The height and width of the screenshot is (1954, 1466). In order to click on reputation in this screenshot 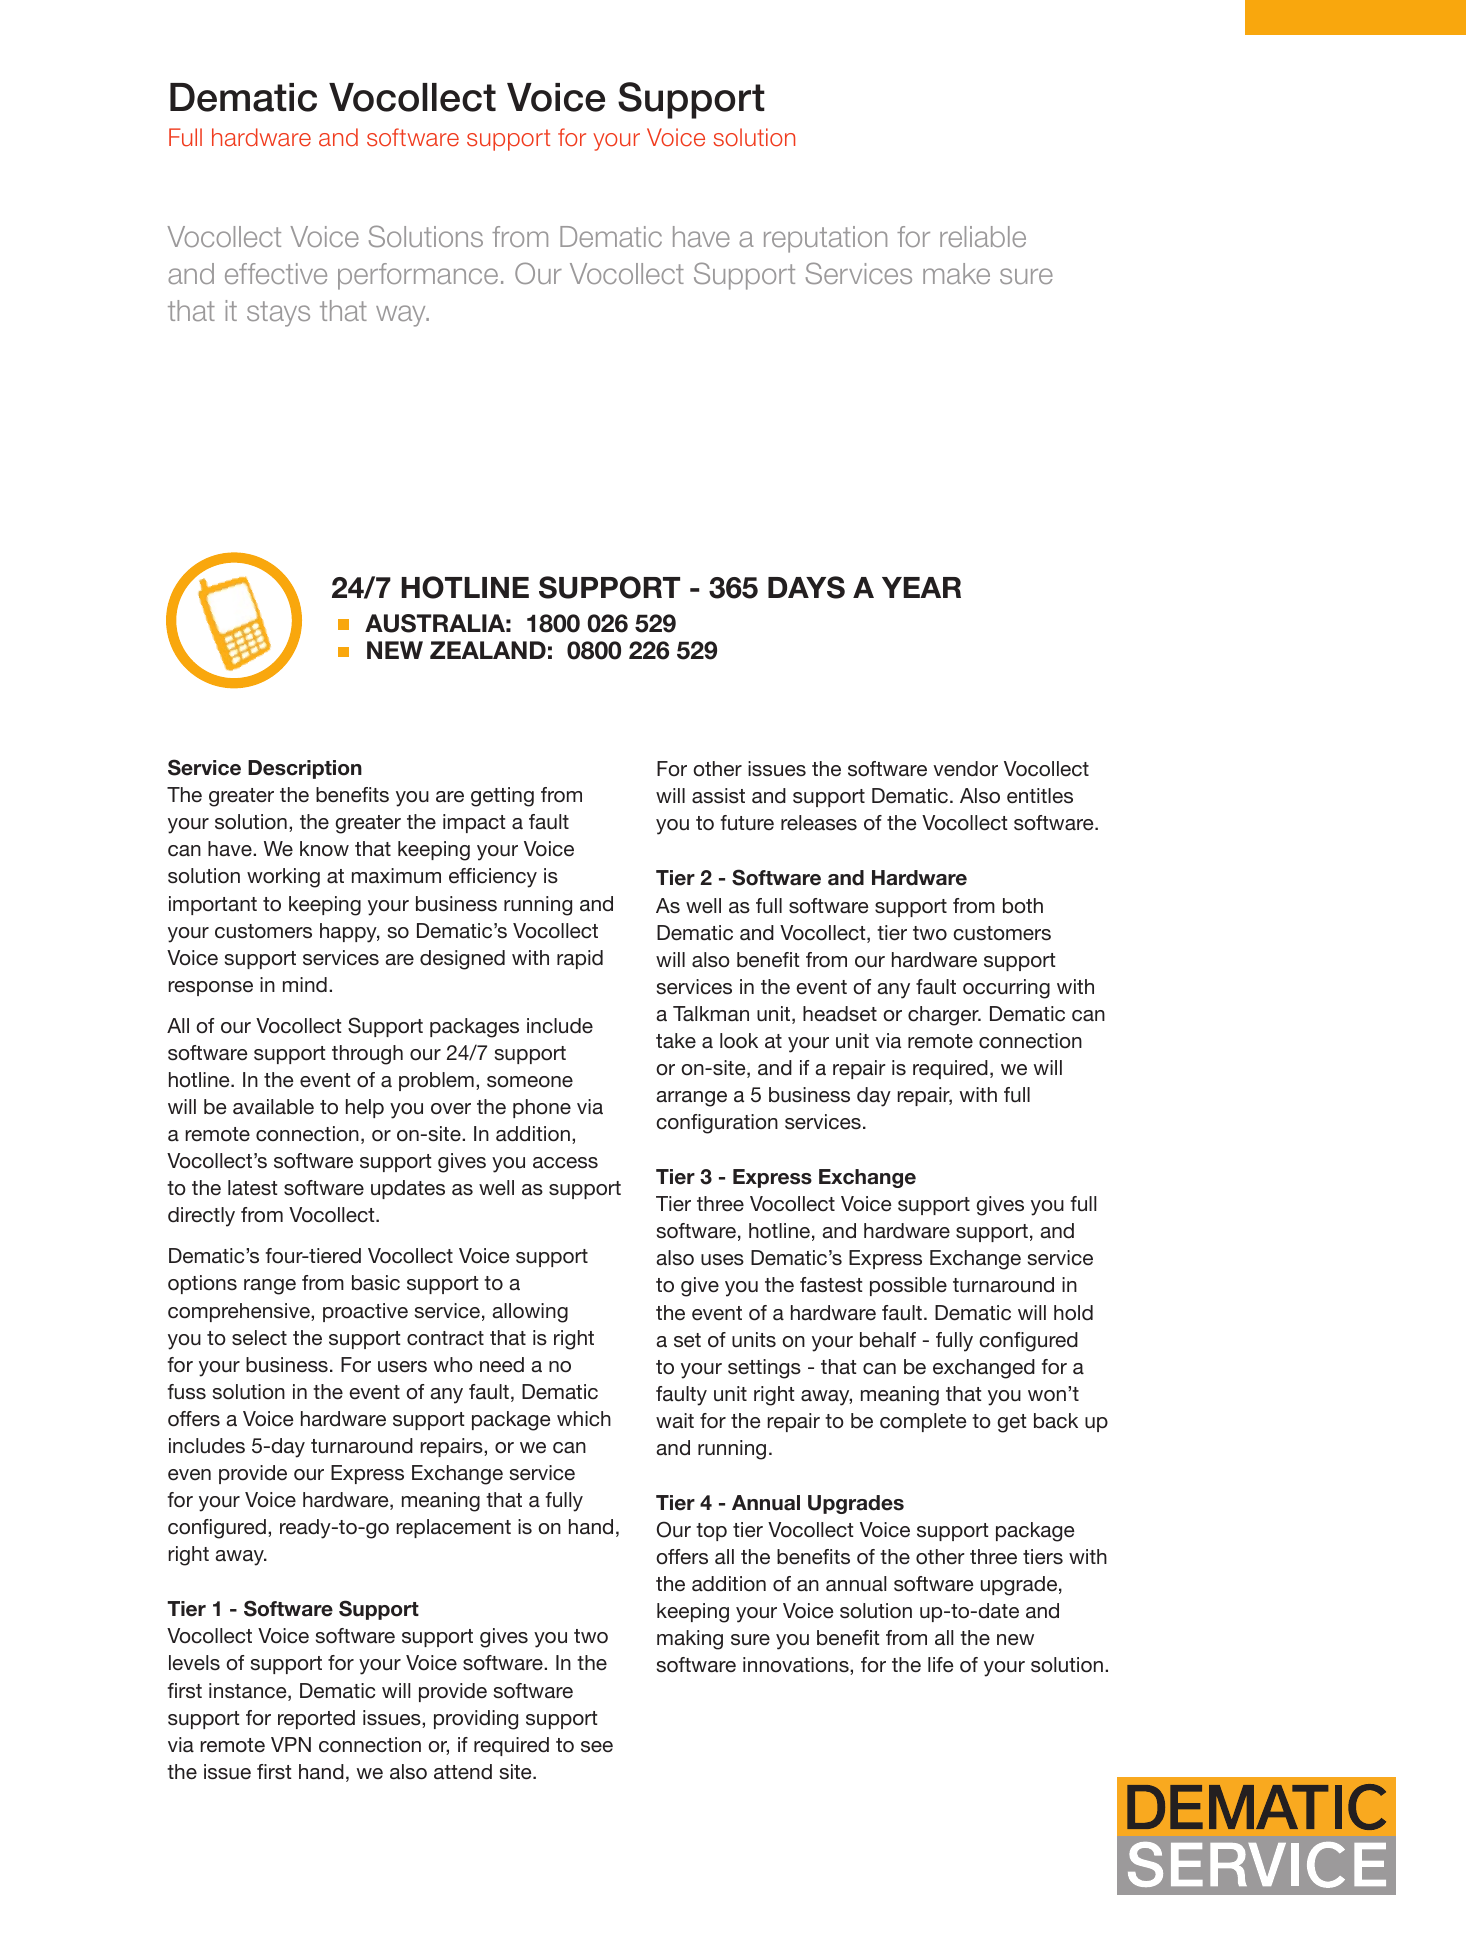, I will do `click(825, 239)`.
